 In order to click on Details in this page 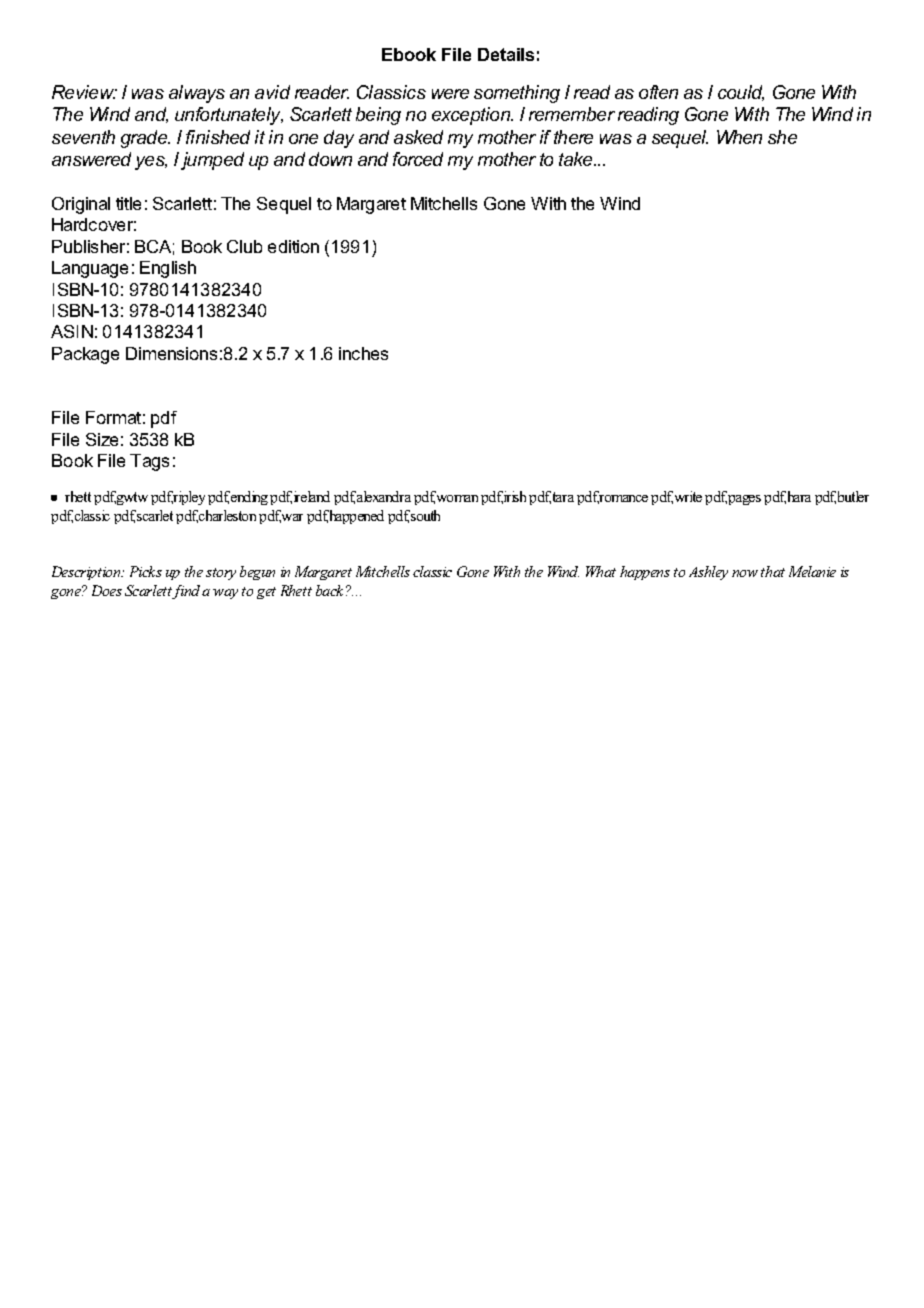, I will do `click(506, 54)`.
